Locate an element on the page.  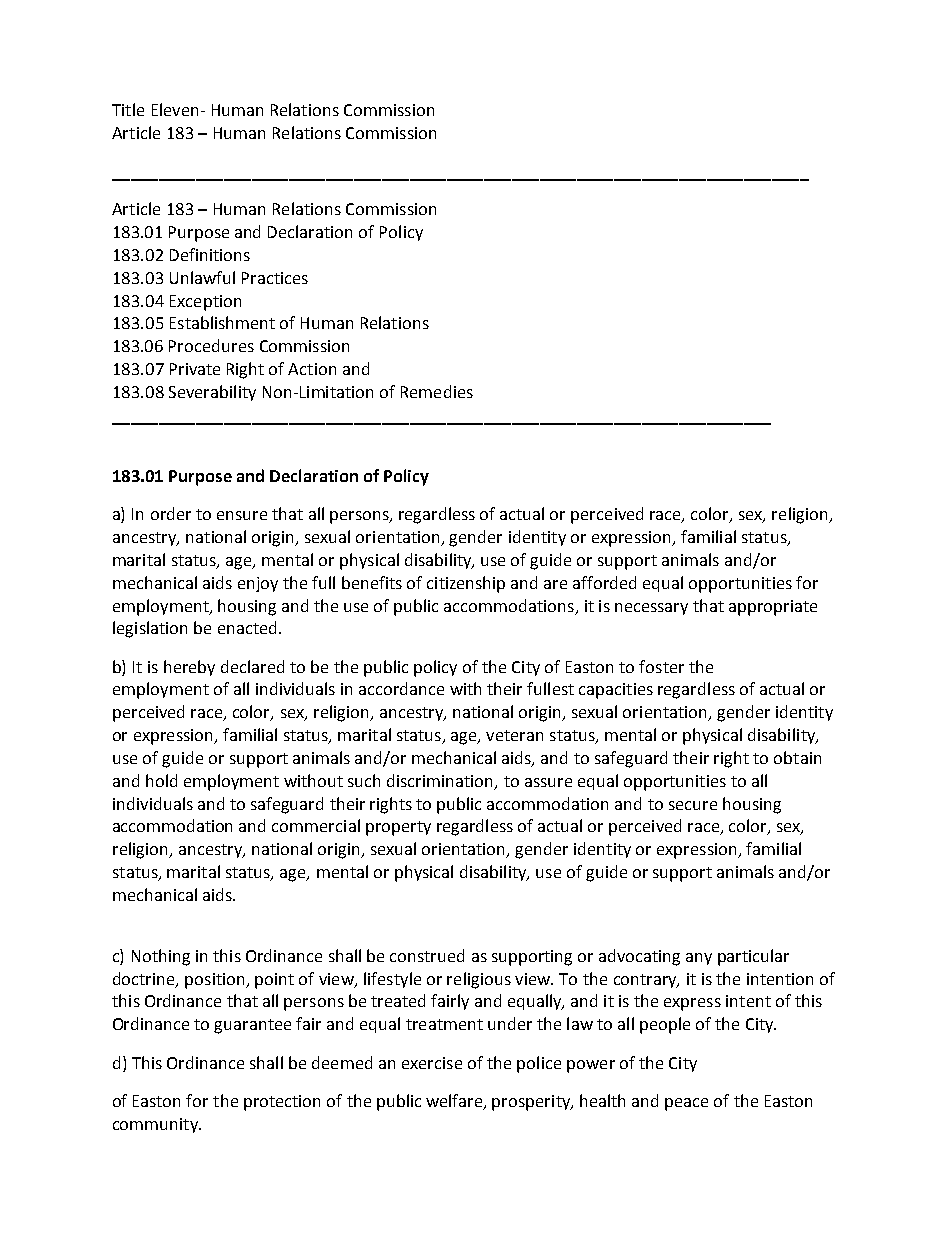
welfare is located at coordinates (455, 1102).
